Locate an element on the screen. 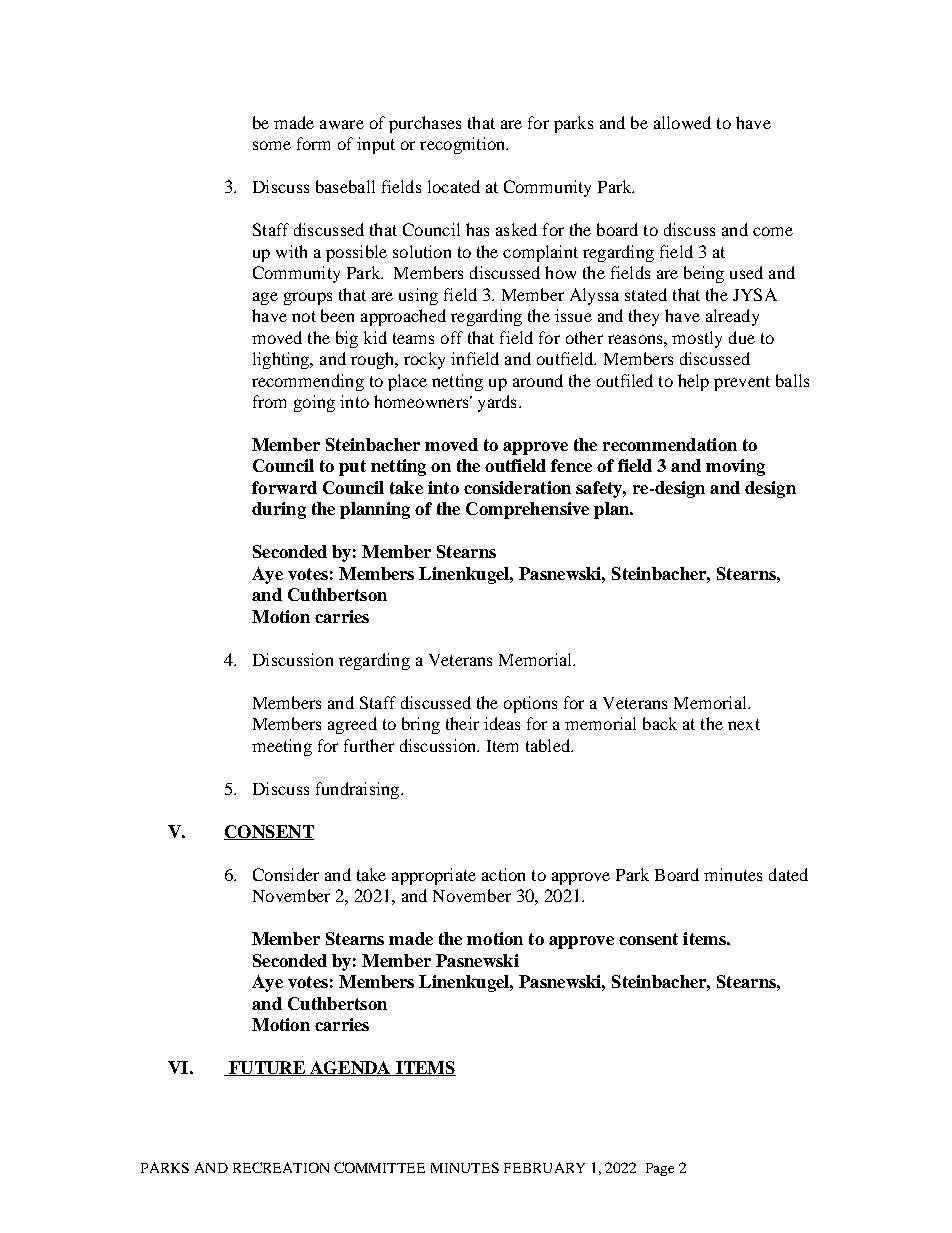 The image size is (952, 1233). recognition is located at coordinates (464, 145).
